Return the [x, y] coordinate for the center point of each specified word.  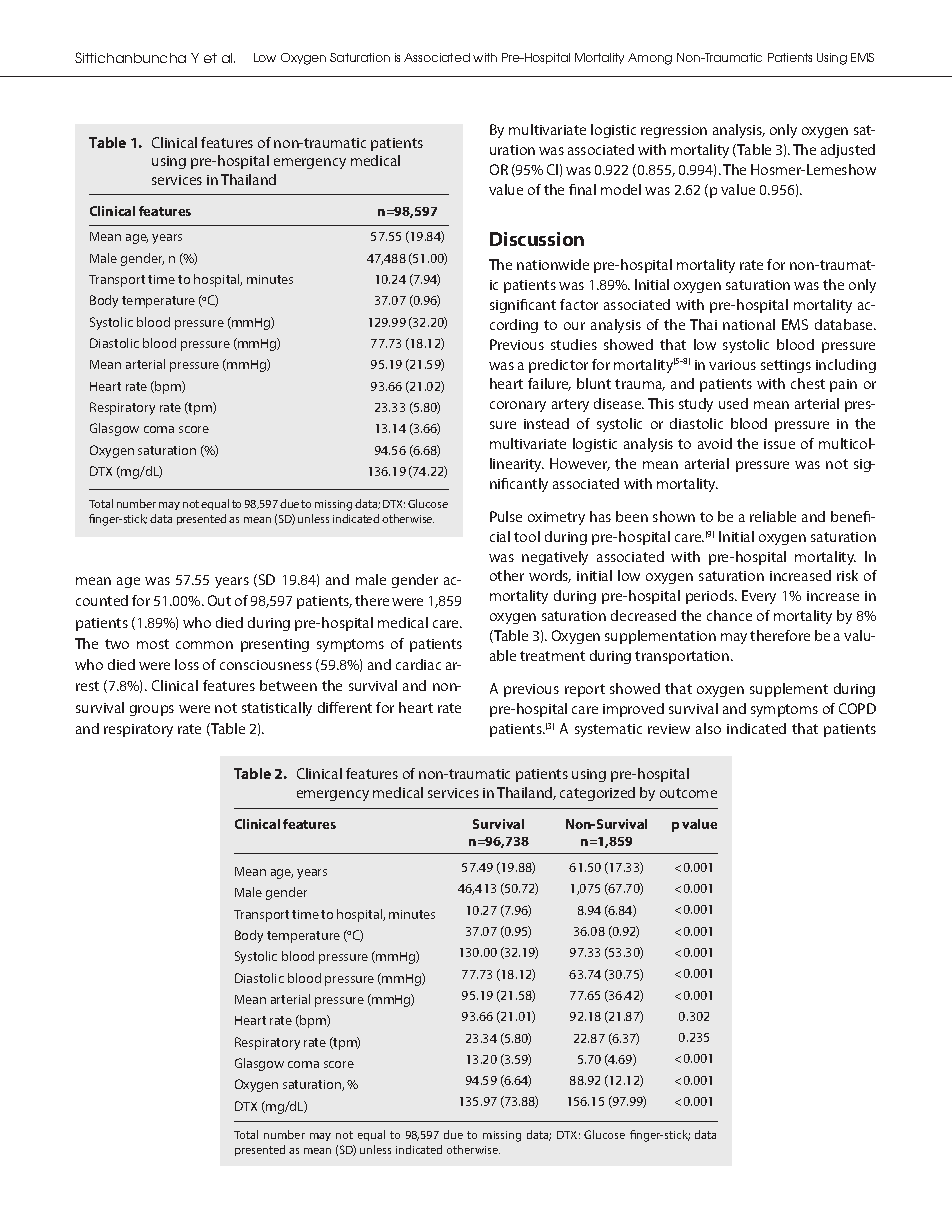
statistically [277, 709]
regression [674, 131]
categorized [597, 794]
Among [650, 59]
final [582, 189]
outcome [688, 793]
